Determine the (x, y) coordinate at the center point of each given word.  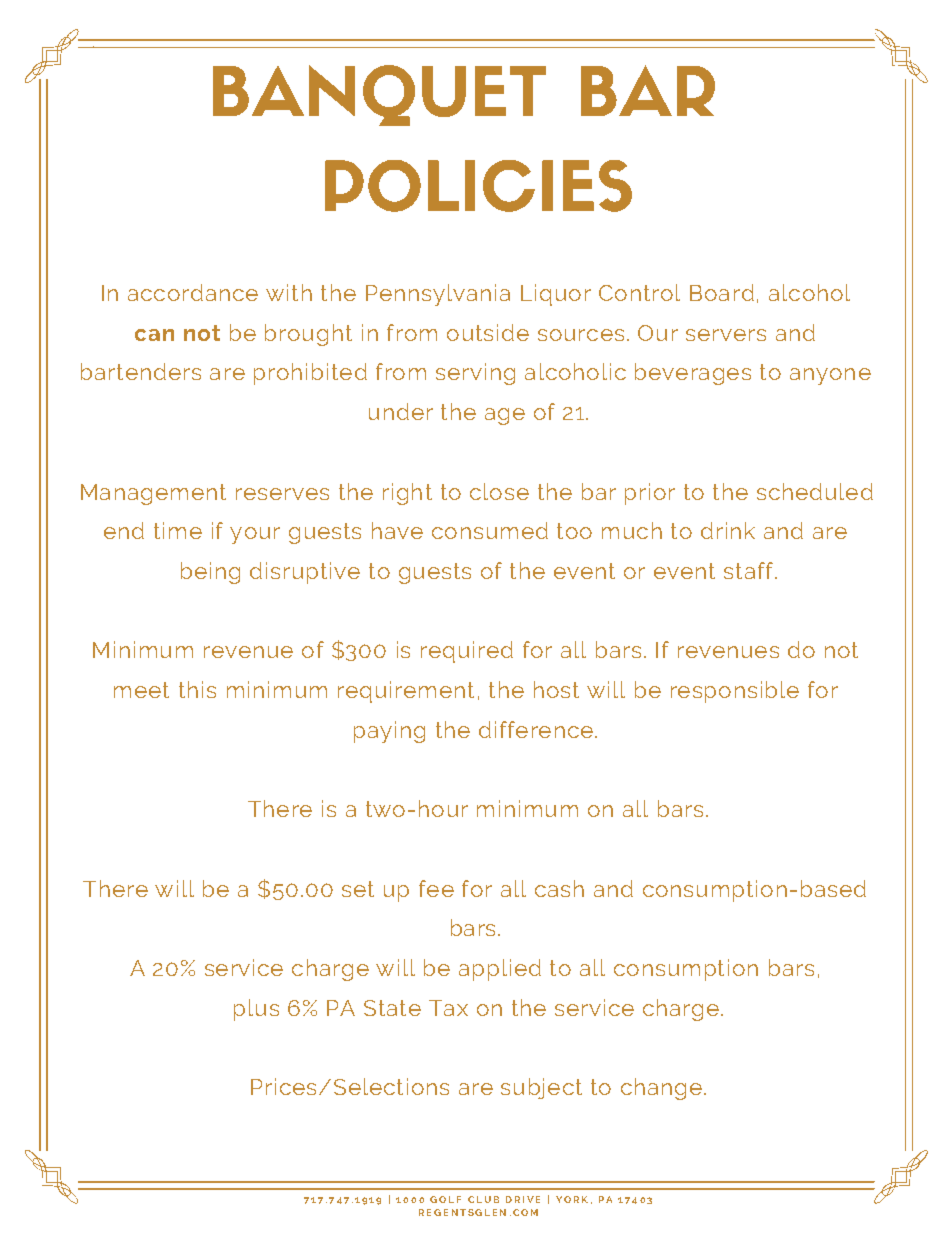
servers (726, 335)
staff (750, 570)
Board (722, 292)
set (358, 889)
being (210, 573)
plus (256, 1010)
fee (436, 888)
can (154, 335)
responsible (735, 692)
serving (475, 374)
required (467, 652)
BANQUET (379, 95)
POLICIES (478, 186)
